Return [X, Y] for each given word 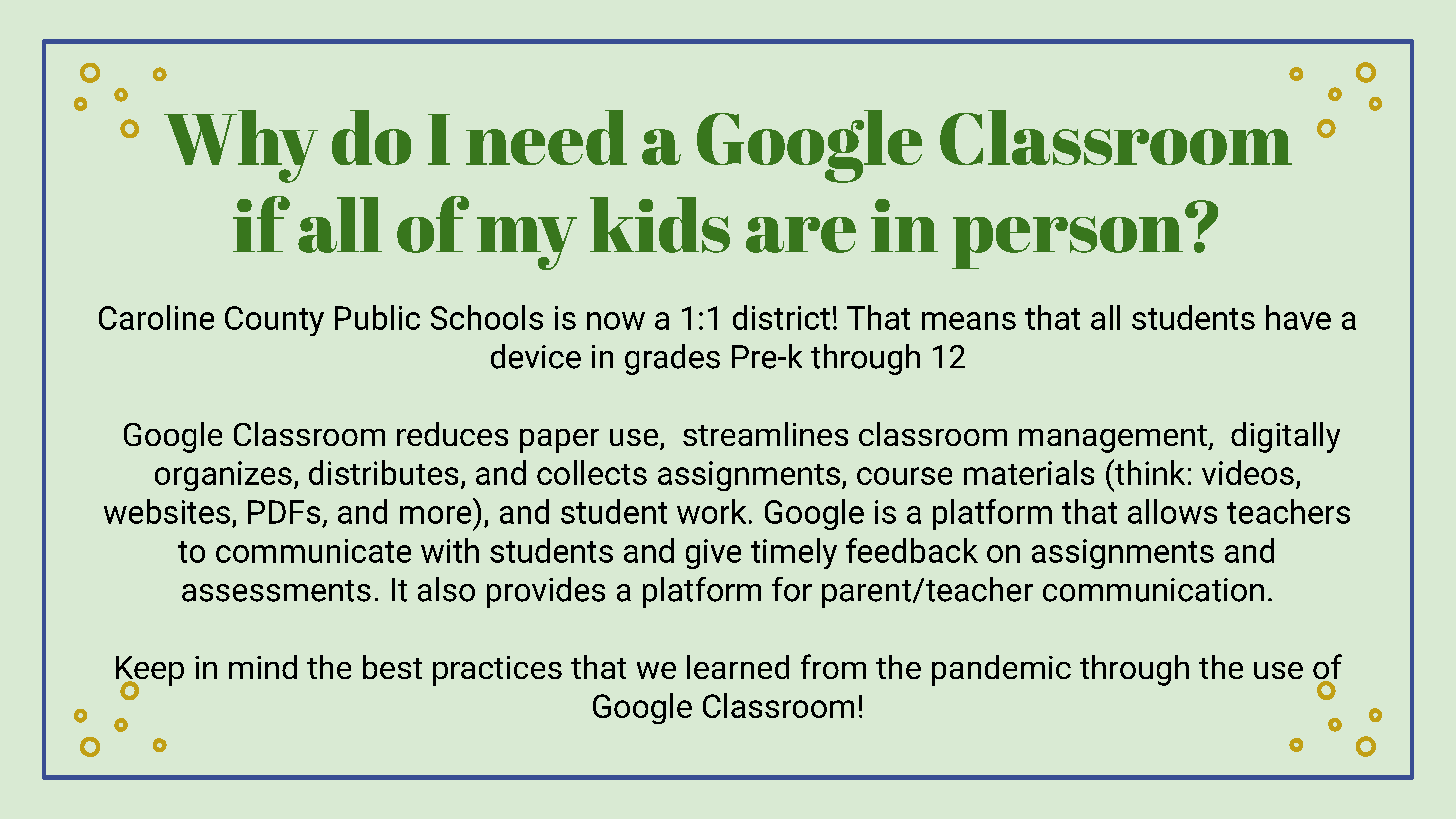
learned [738, 667]
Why [241, 146]
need [546, 137]
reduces [452, 434]
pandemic [1001, 670]
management [1114, 439]
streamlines [765, 434]
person [1067, 242]
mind [263, 667]
